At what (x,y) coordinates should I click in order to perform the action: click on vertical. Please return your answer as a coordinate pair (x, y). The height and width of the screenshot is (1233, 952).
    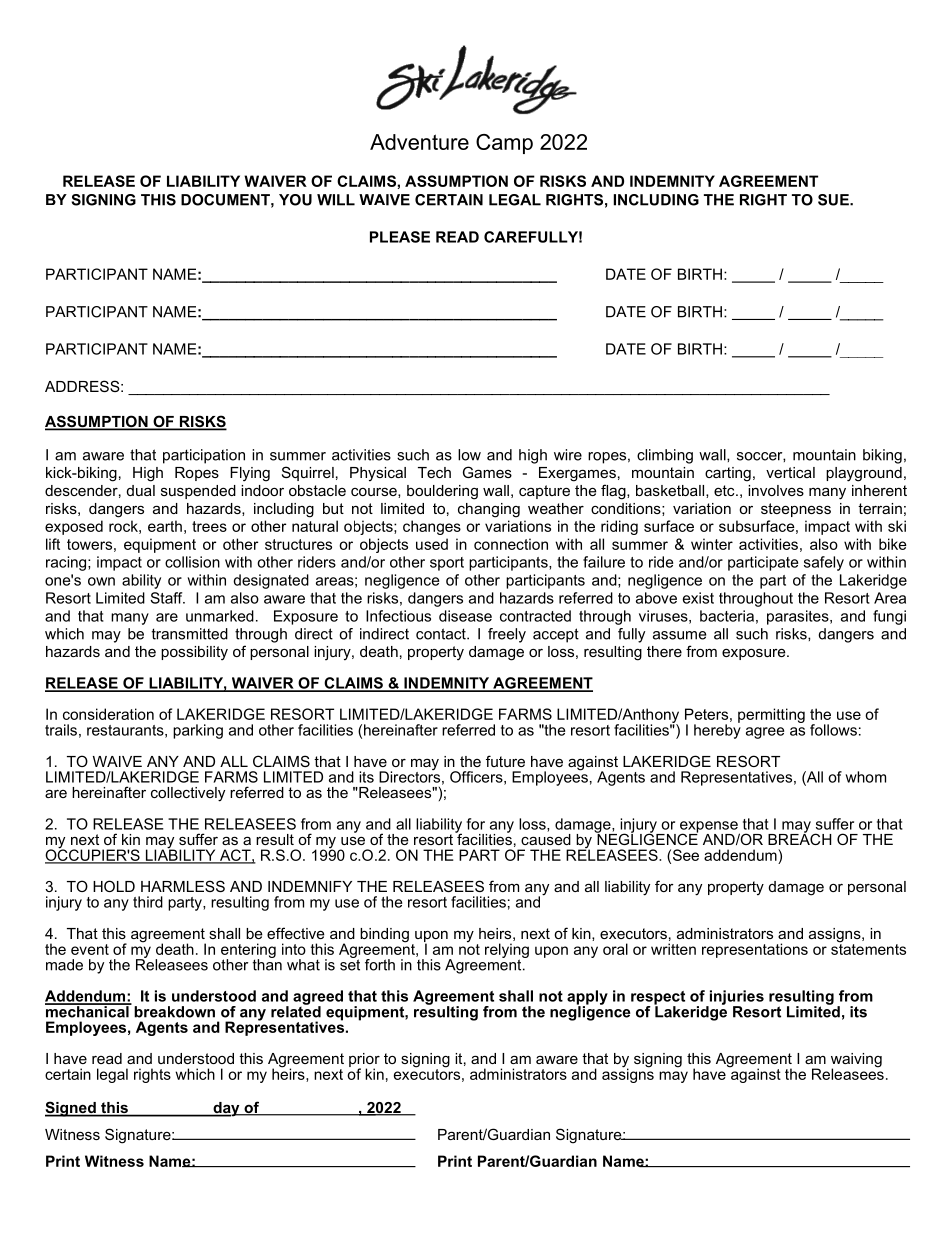
    Looking at the image, I should click on (790, 472).
